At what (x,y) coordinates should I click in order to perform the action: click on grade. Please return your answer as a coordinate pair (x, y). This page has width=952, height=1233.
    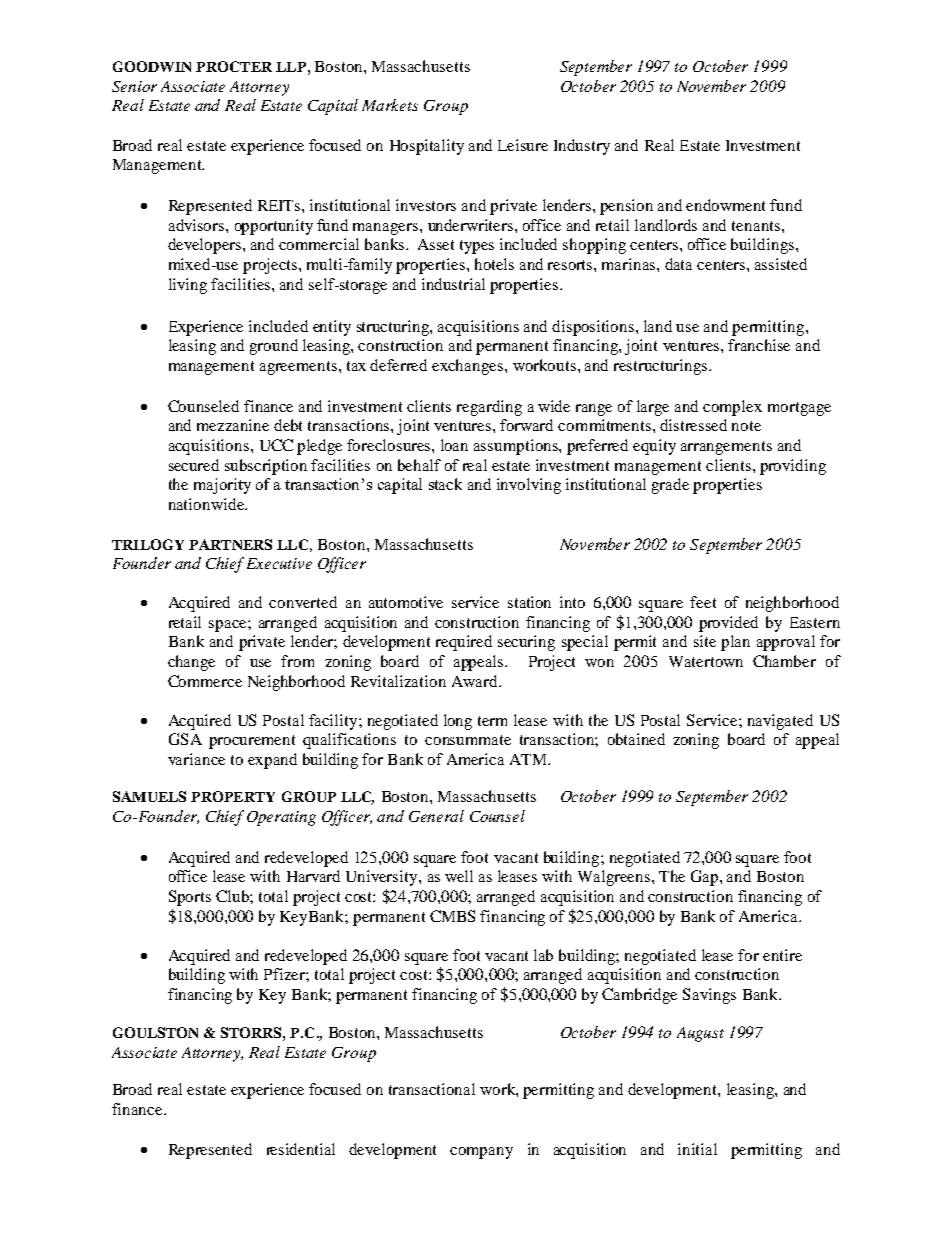
    Looking at the image, I should click on (670, 486).
